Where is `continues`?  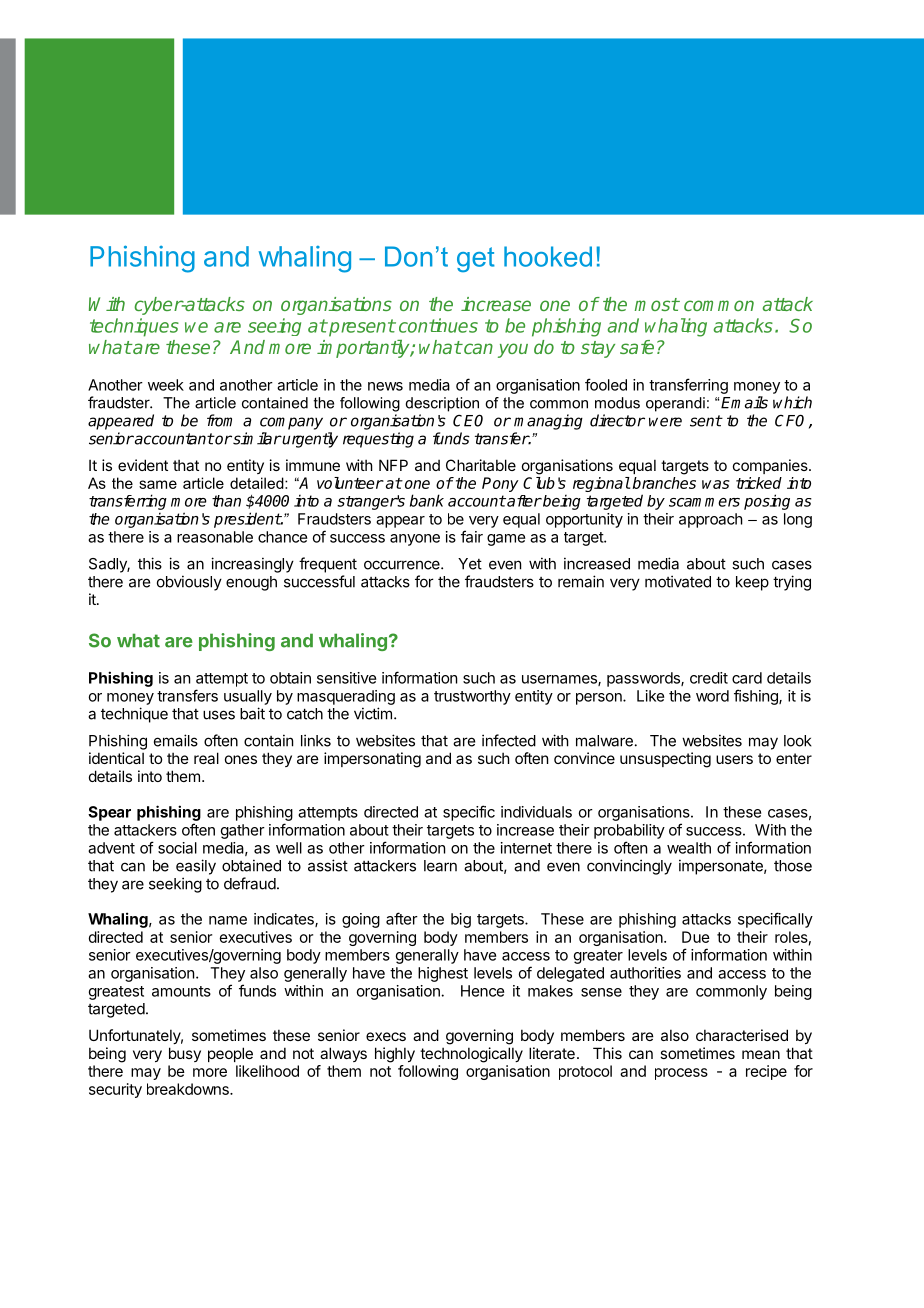
continues is located at coordinates (438, 325).
